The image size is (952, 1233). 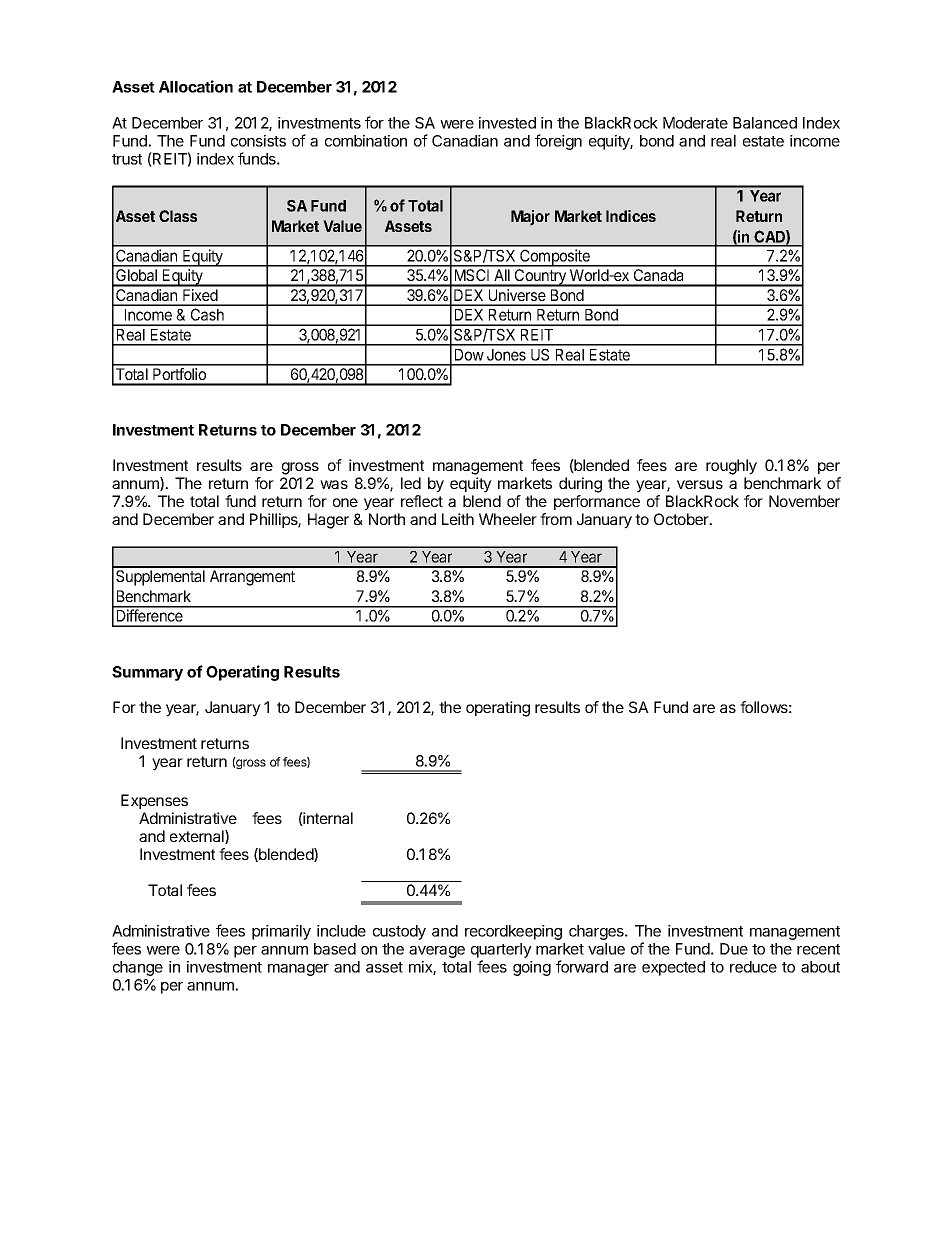 What do you see at coordinates (334, 484) in the image?
I see `was` at bounding box center [334, 484].
